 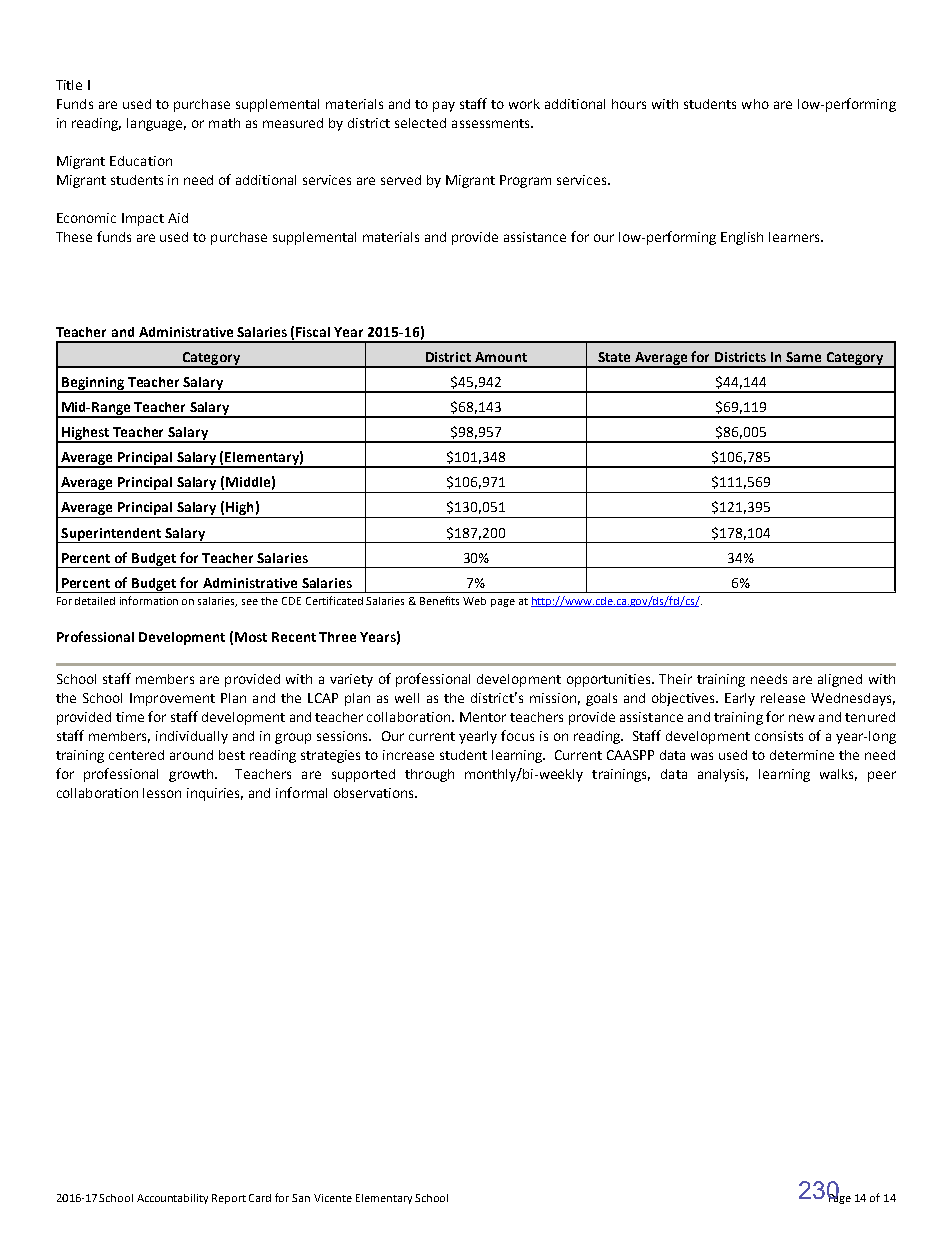 What do you see at coordinates (840, 680) in the screenshot?
I see `aligned` at bounding box center [840, 680].
